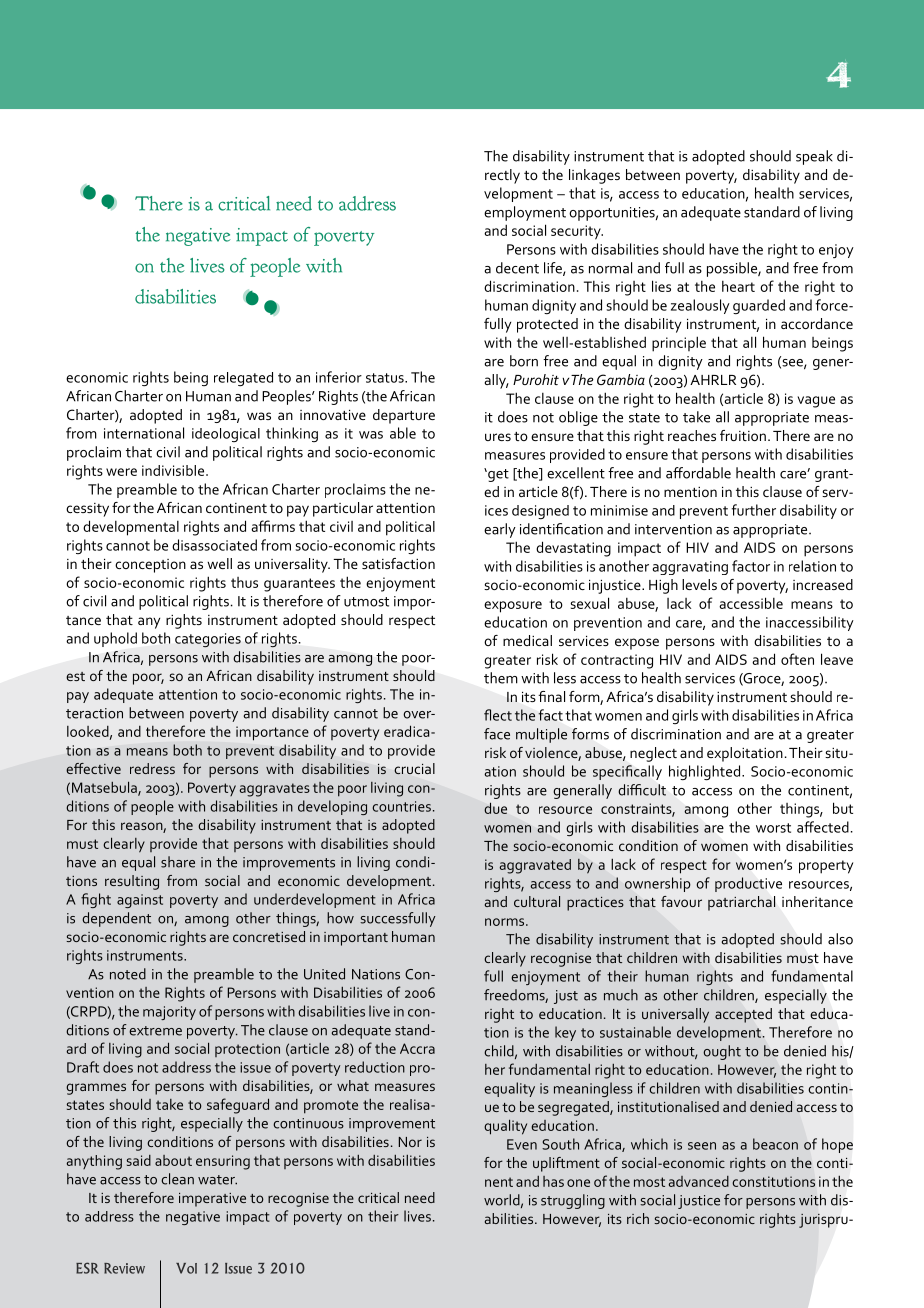 The width and height of the document is (924, 1308). I want to click on relegated, so click(243, 379).
